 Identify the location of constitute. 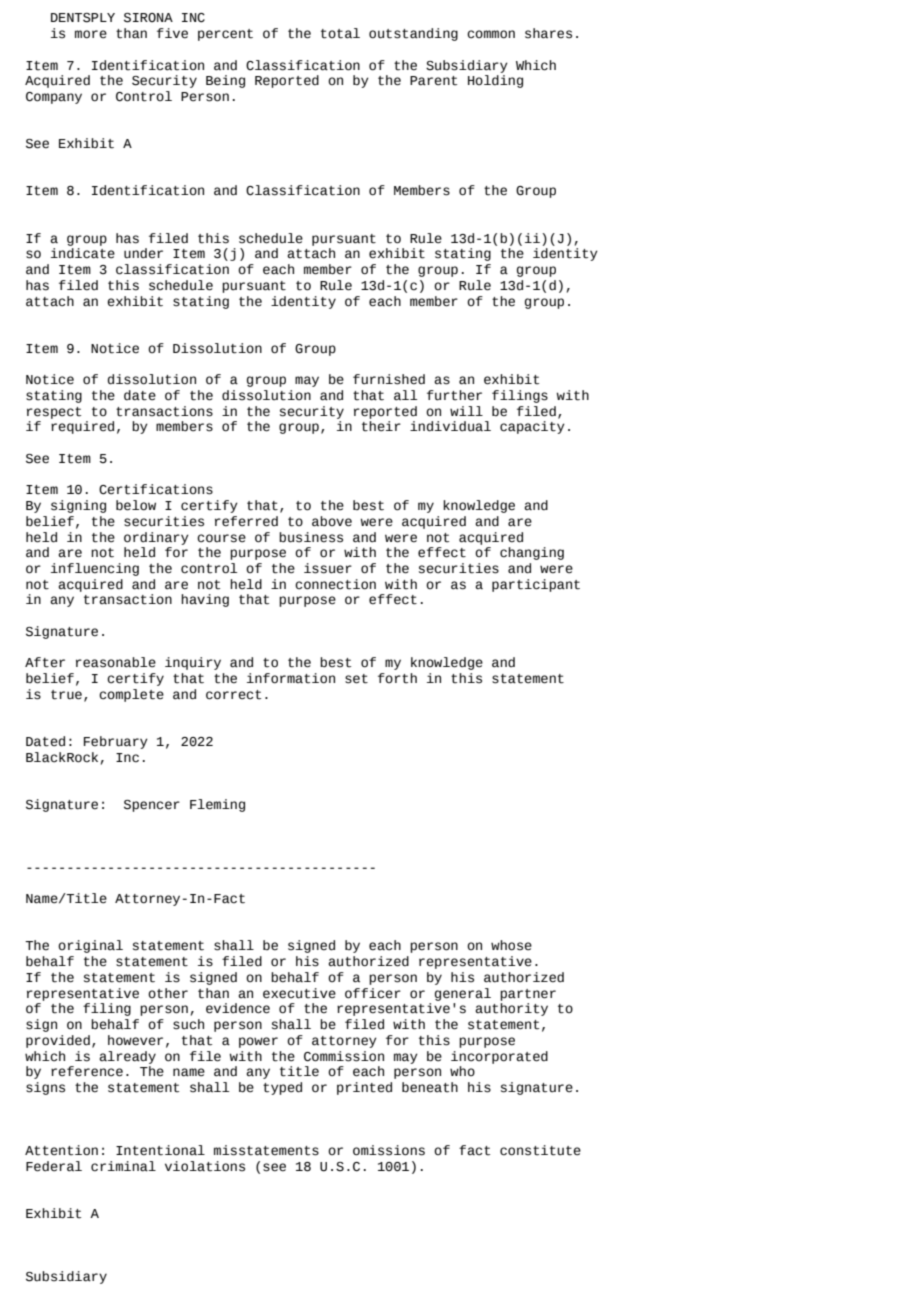
(540, 1150).
